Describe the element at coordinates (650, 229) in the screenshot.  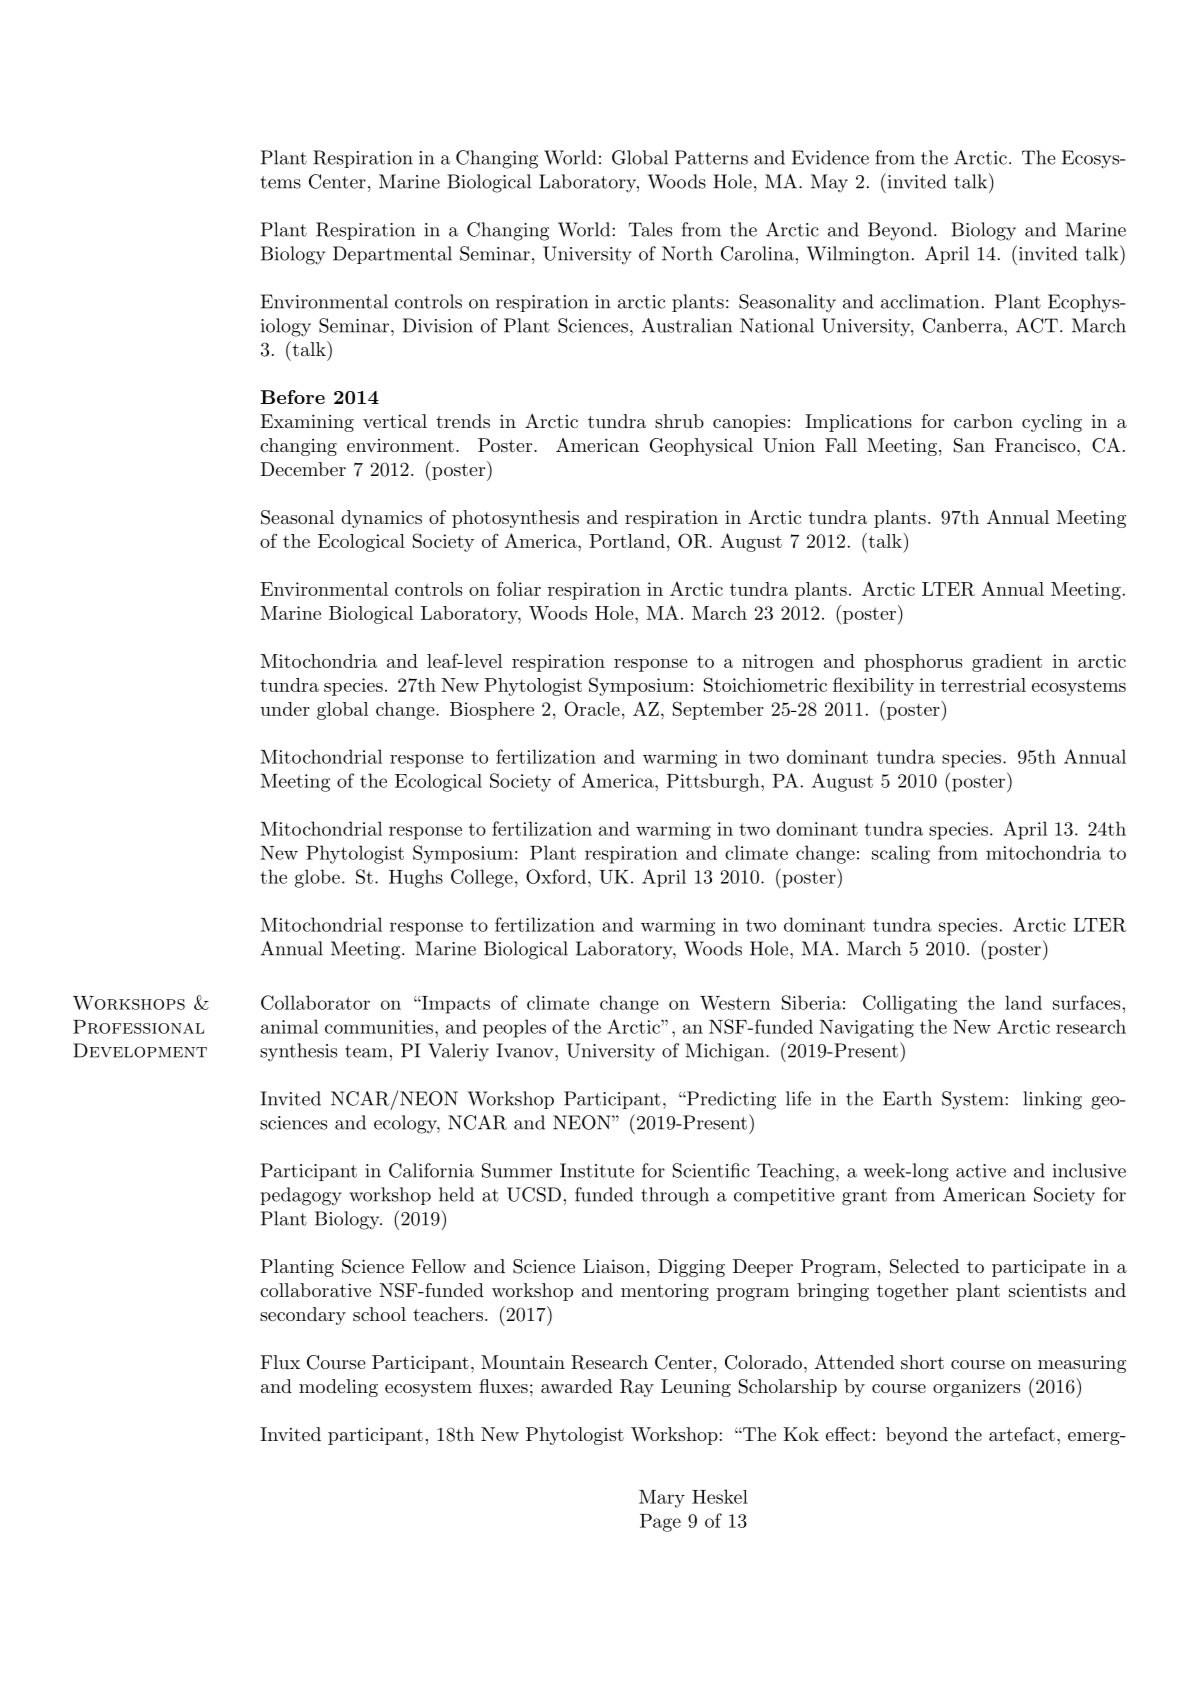
I see `Tales` at that location.
